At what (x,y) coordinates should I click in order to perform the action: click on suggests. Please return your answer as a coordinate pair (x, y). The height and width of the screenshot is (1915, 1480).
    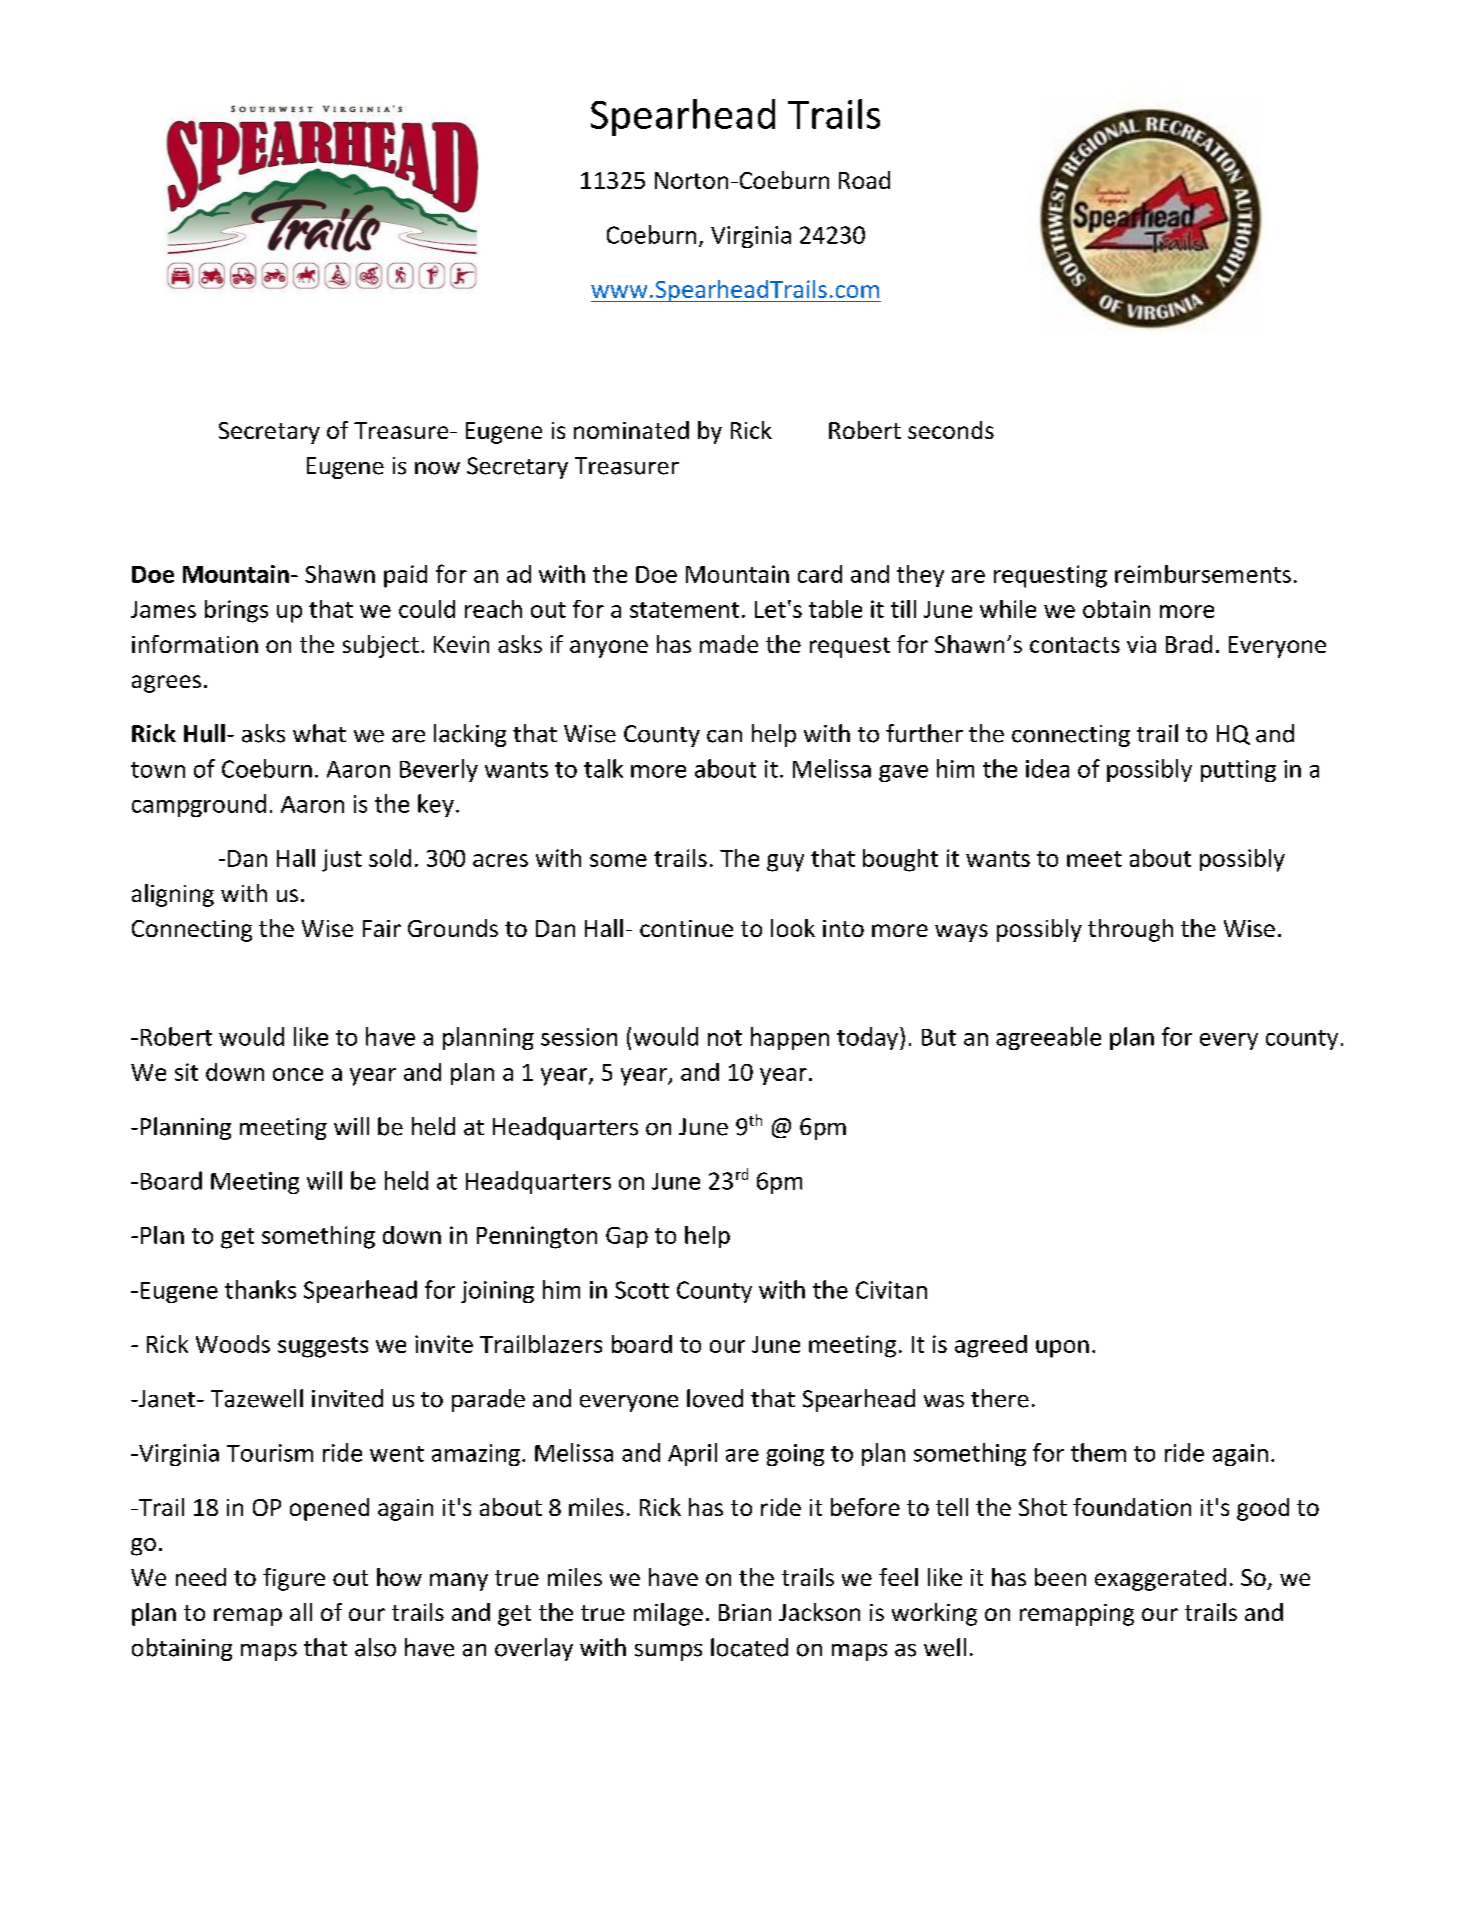
    Looking at the image, I should click on (323, 1347).
